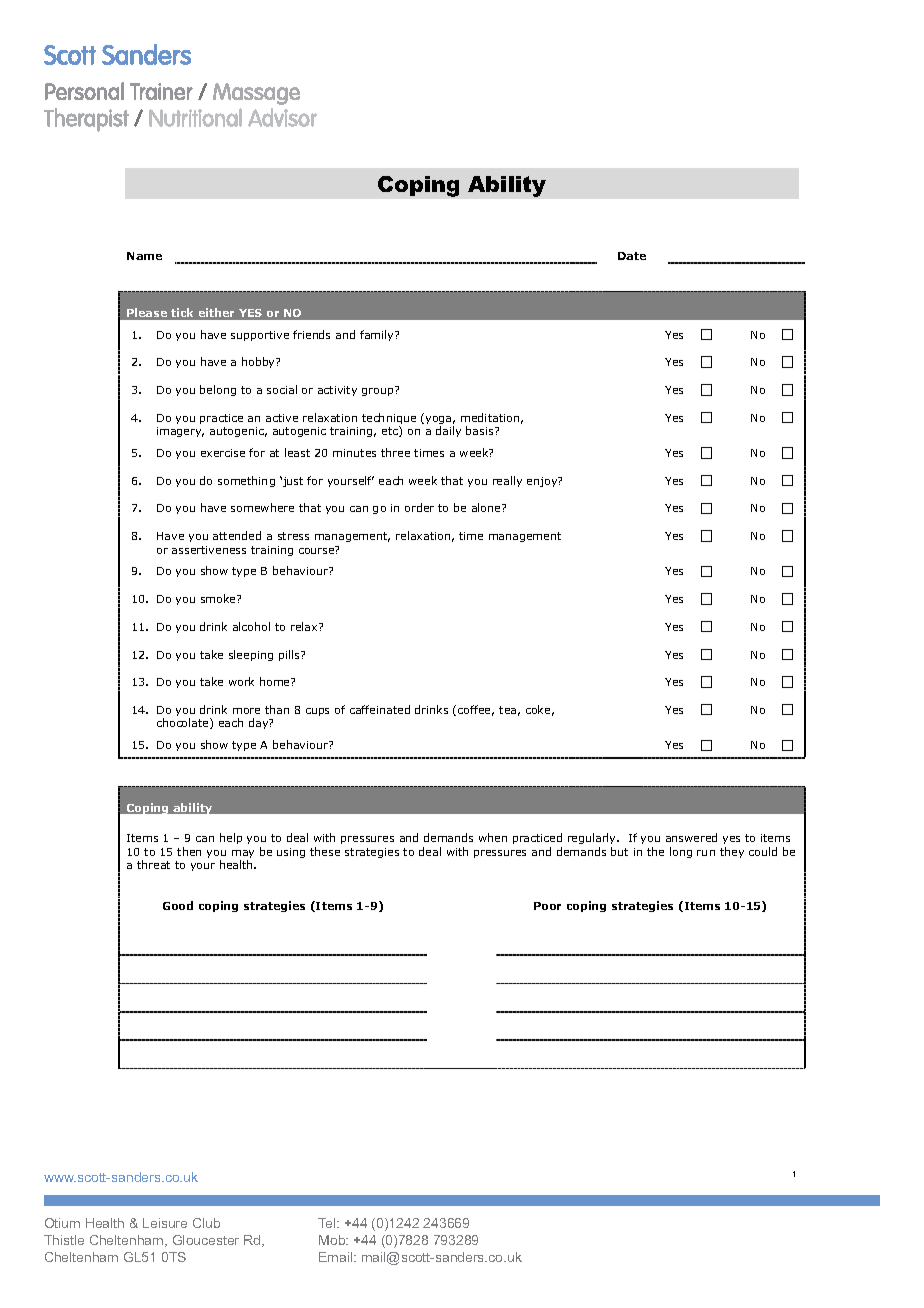 This page has height=1308, width=924. Describe the element at coordinates (333, 1240) in the page. I see `Mob` at that location.
